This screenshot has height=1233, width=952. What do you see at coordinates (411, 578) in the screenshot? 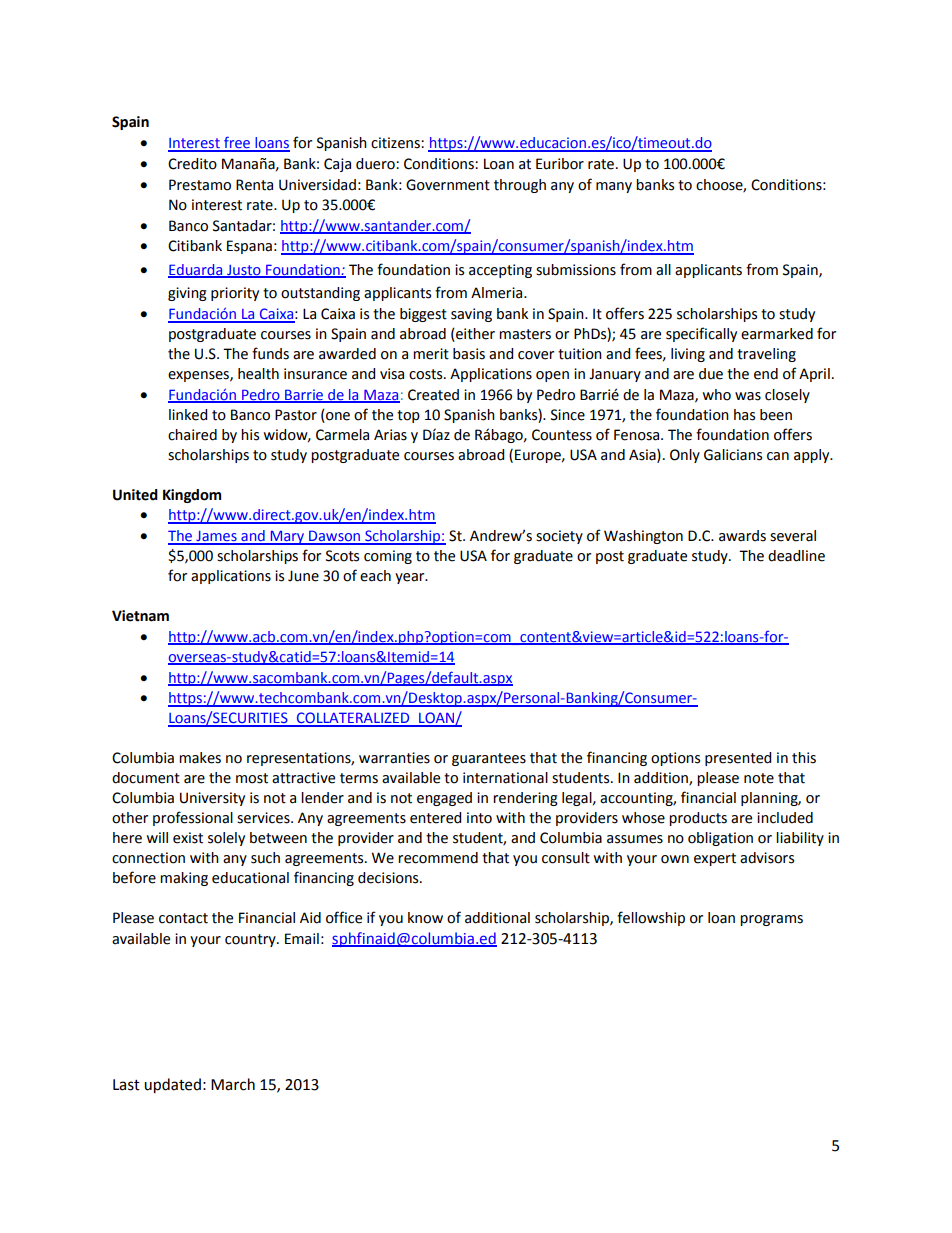
I see `year` at bounding box center [411, 578].
